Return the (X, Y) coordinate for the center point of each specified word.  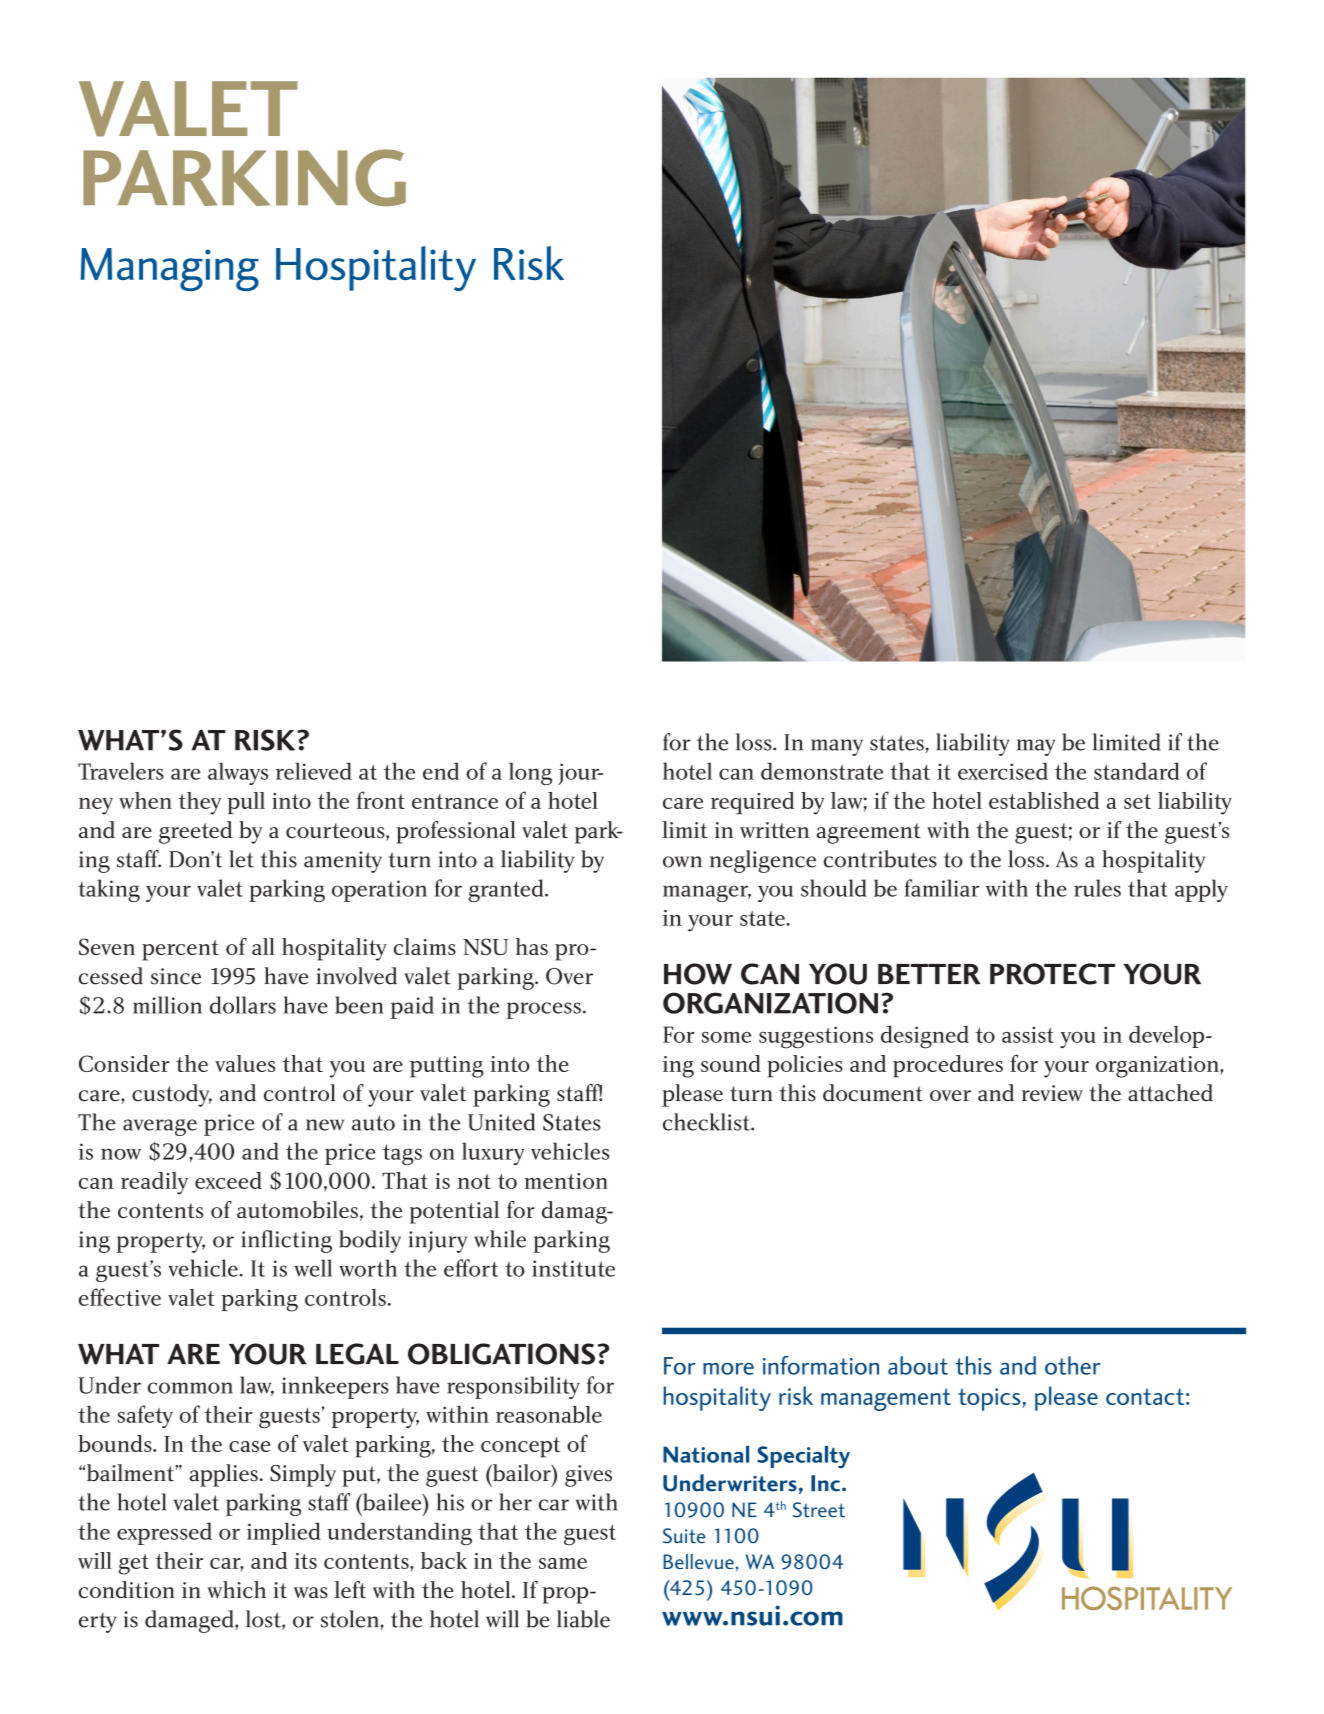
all (263, 946)
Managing (170, 269)
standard (1137, 771)
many (837, 747)
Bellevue (698, 1561)
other (1073, 1365)
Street (819, 1510)
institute (573, 1268)
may (1036, 747)
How (698, 974)
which (236, 1589)
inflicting (286, 1241)
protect (1052, 974)
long (530, 773)
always (238, 773)
